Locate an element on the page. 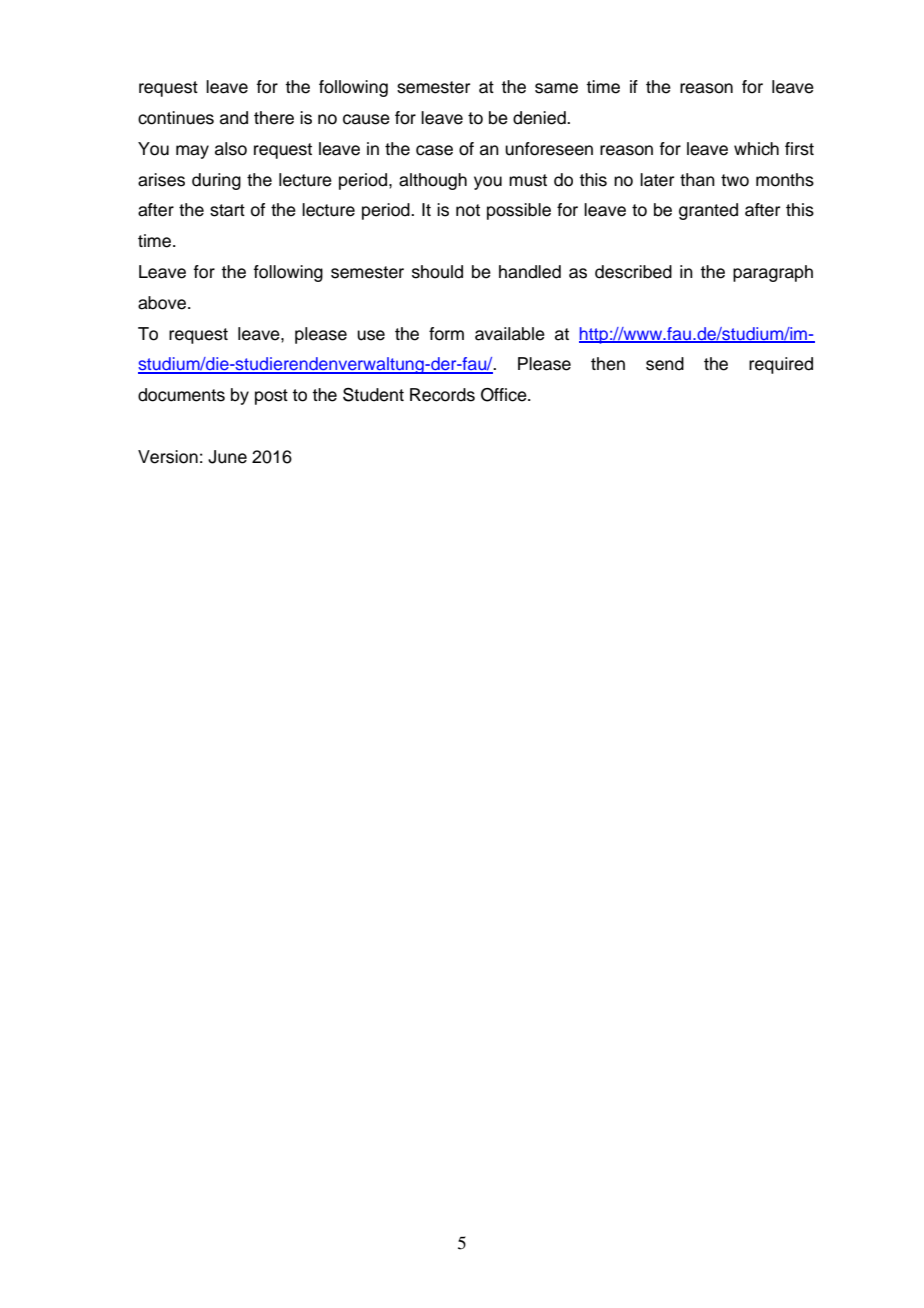 The image size is (924, 1308). required is located at coordinates (781, 365).
